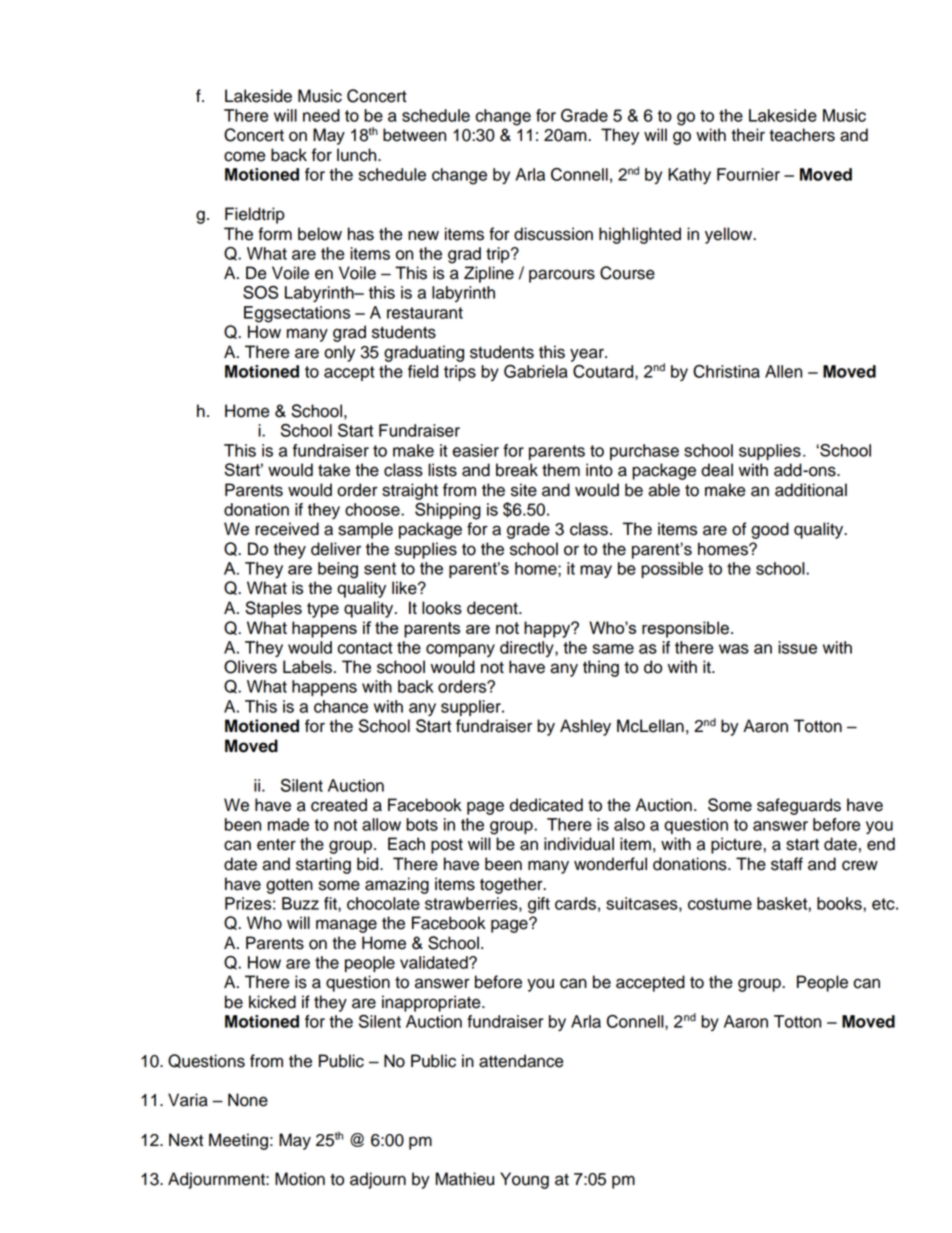 This document has width=952, height=1233. What do you see at coordinates (799, 806) in the document?
I see `safeguards` at bounding box center [799, 806].
